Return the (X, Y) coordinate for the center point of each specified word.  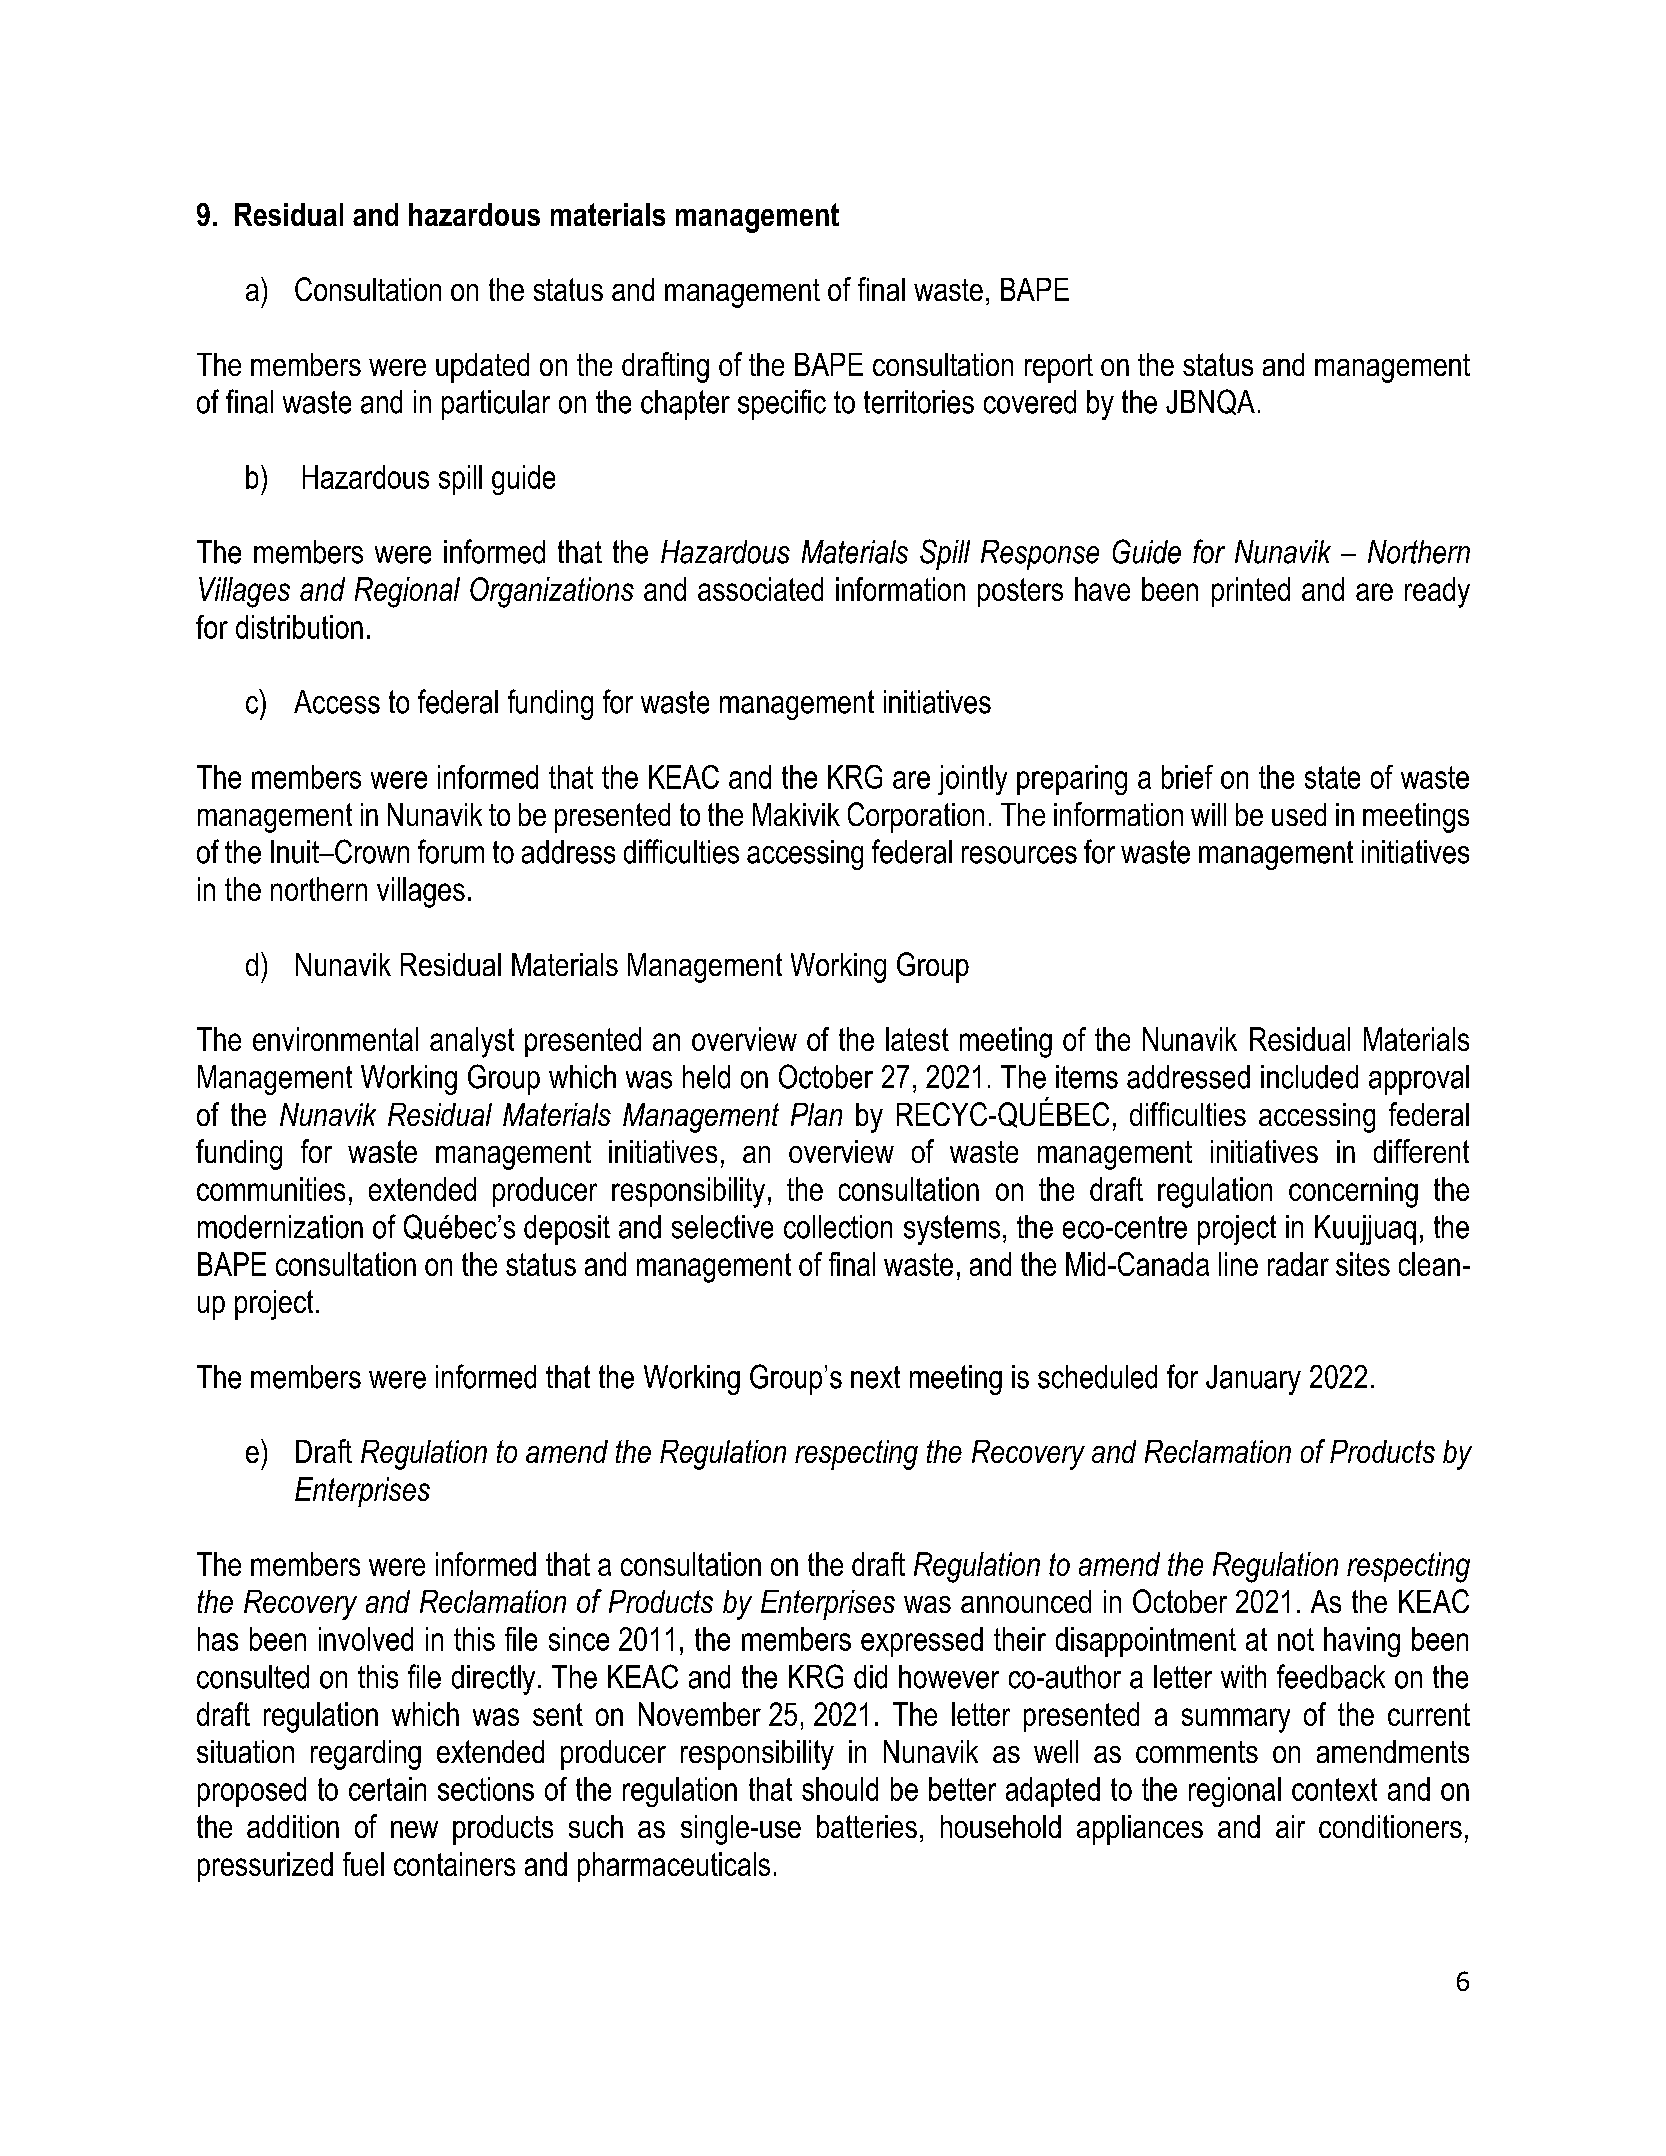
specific (782, 404)
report (1059, 368)
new (414, 1829)
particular (496, 405)
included (1309, 1077)
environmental (335, 1039)
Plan (816, 1114)
